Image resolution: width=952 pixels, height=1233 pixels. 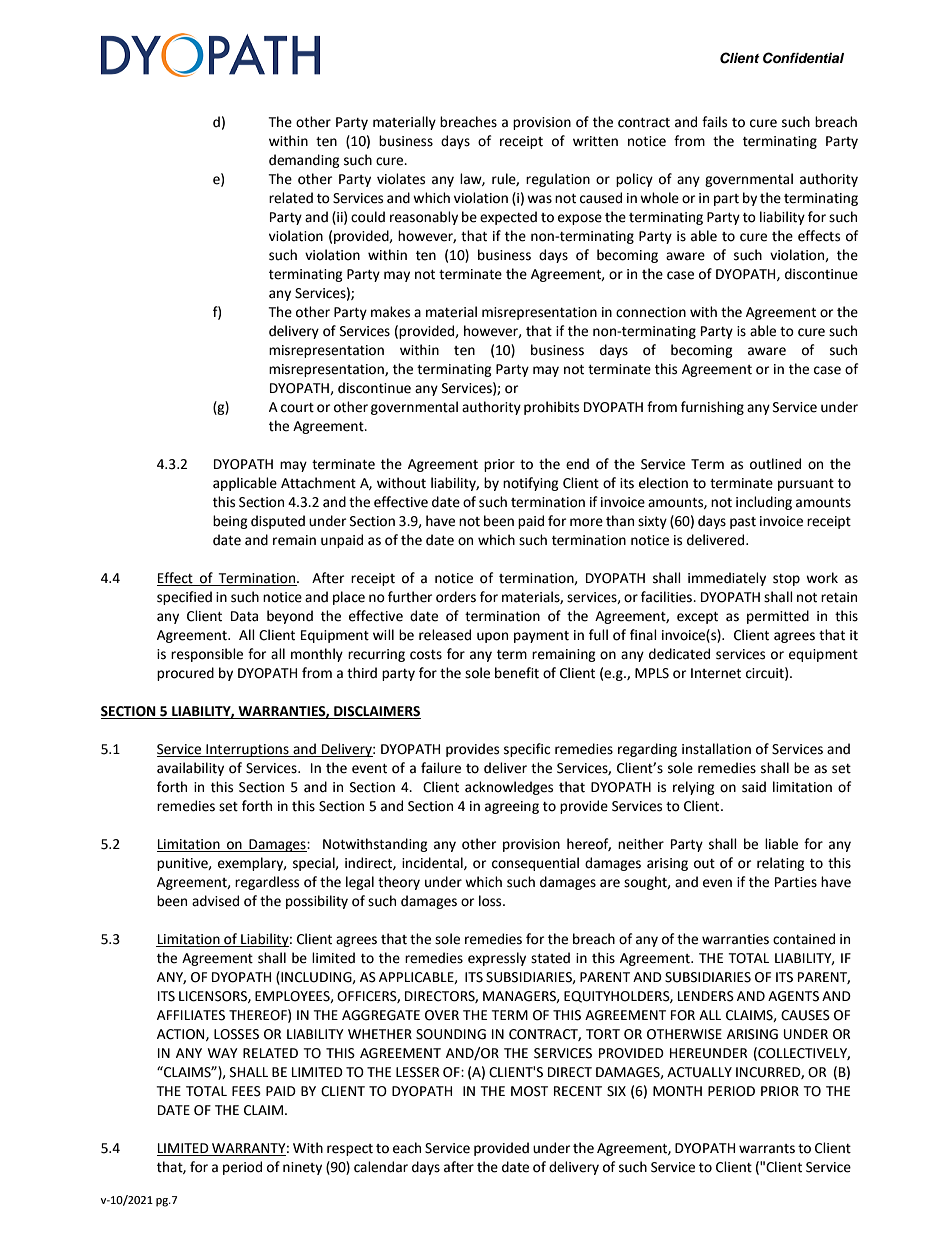 I want to click on Data, so click(x=244, y=616).
